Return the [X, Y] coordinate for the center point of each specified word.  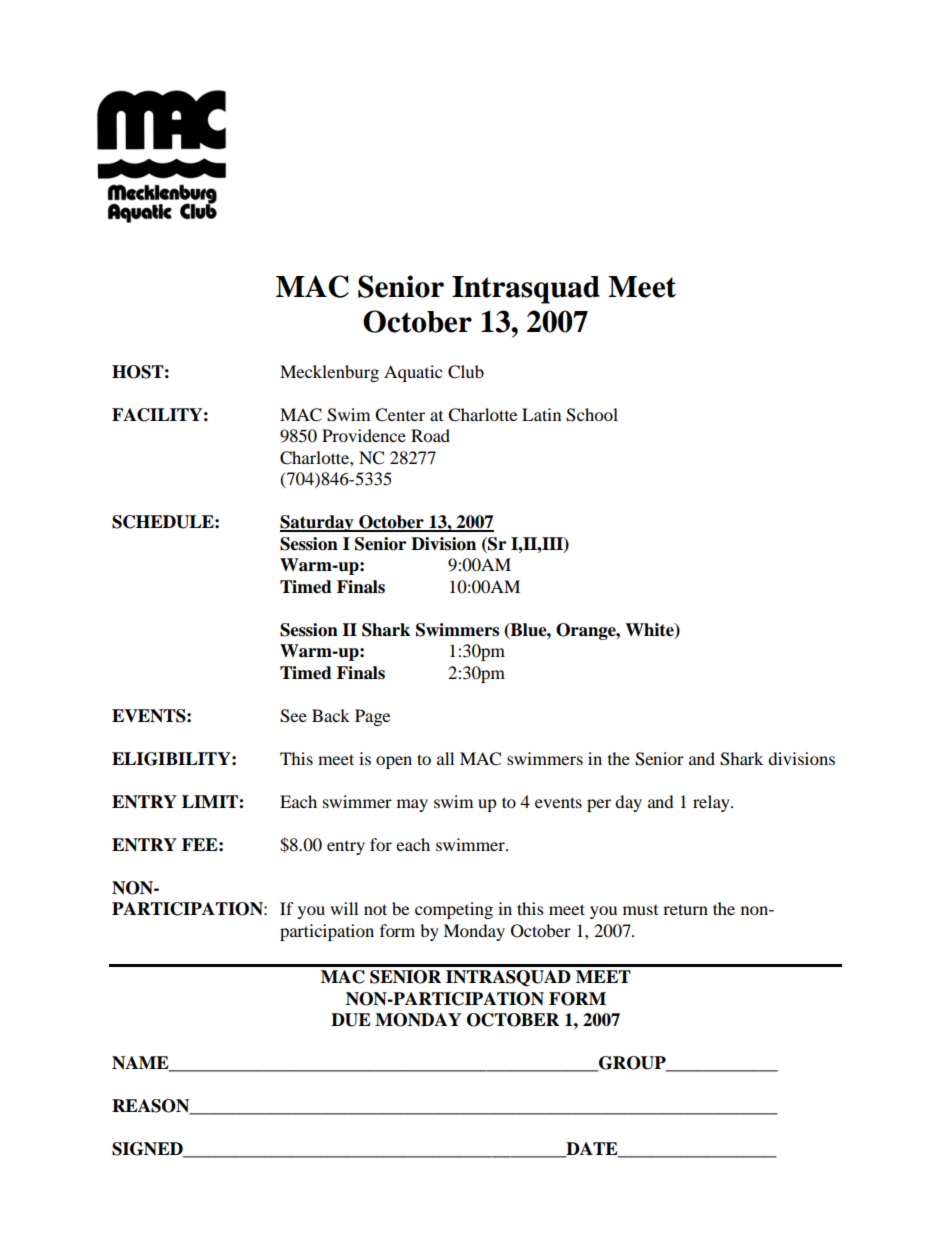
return [685, 909]
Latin [541, 414]
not [375, 909]
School [592, 415]
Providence [364, 435]
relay [712, 803]
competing [454, 910]
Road [430, 435]
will [344, 908]
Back [331, 715]
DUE [351, 1020]
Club [466, 372]
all [445, 758]
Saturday [318, 523]
